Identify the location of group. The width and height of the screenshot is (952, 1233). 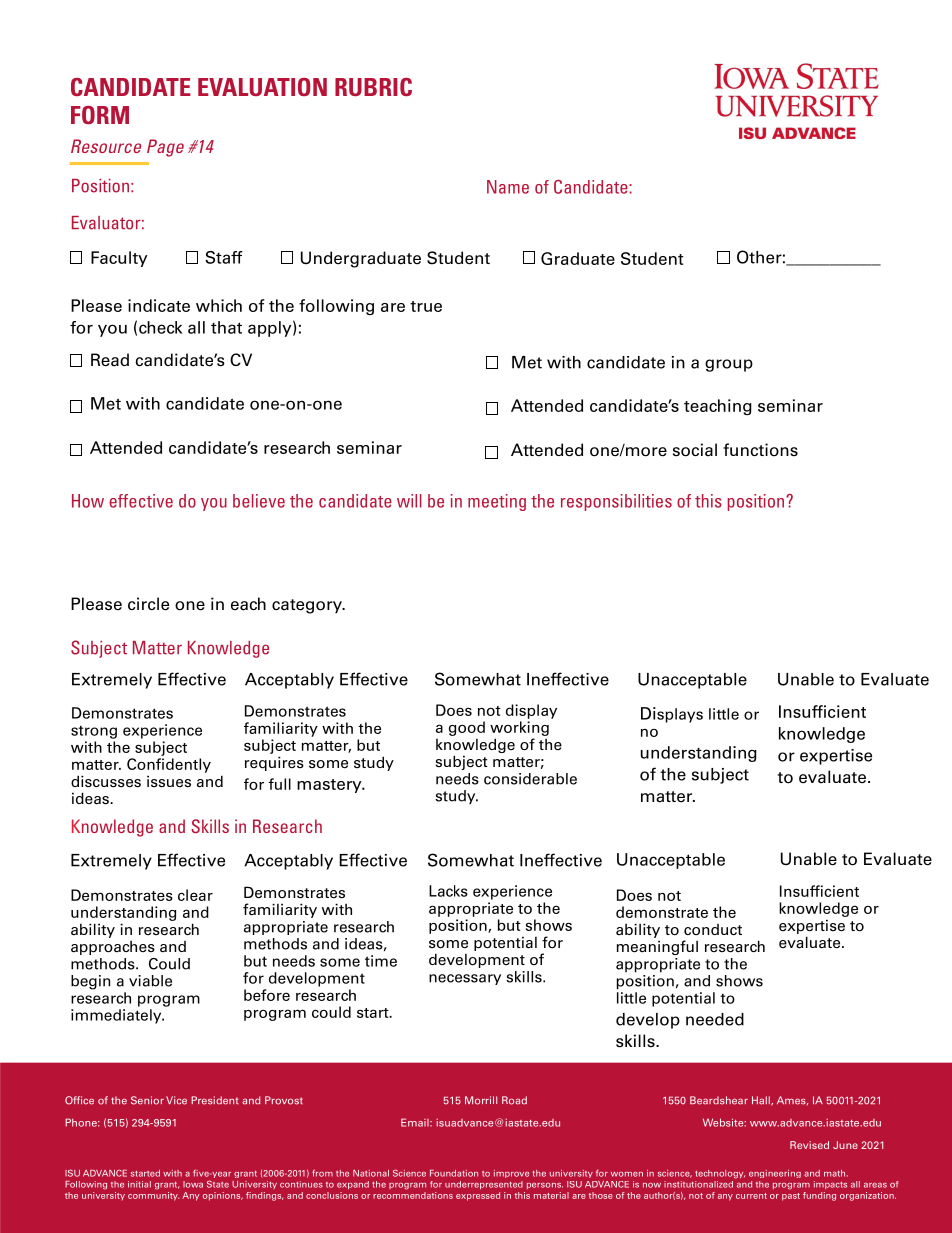
(729, 365).
